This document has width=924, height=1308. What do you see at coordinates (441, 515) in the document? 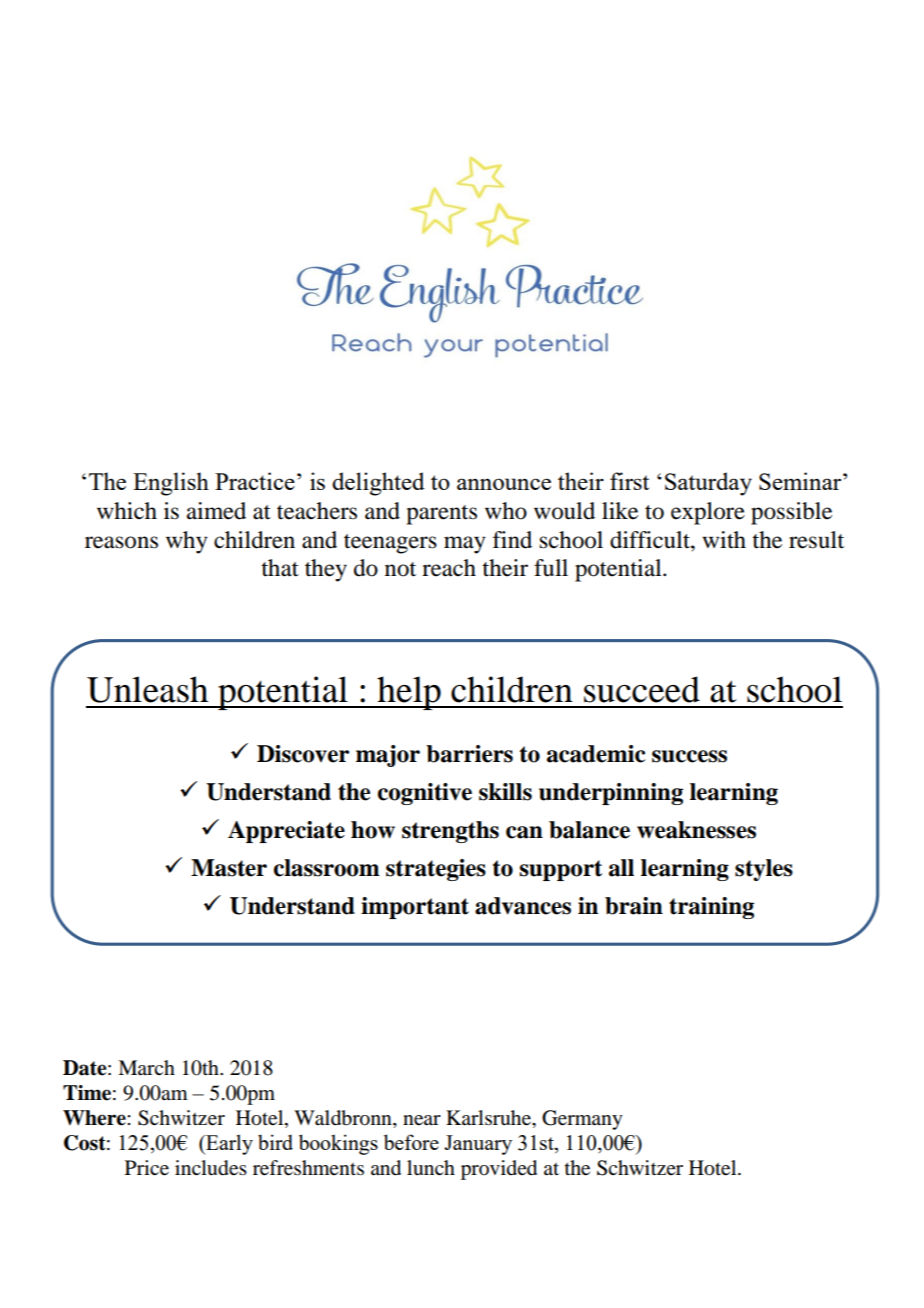
I see `parents` at bounding box center [441, 515].
